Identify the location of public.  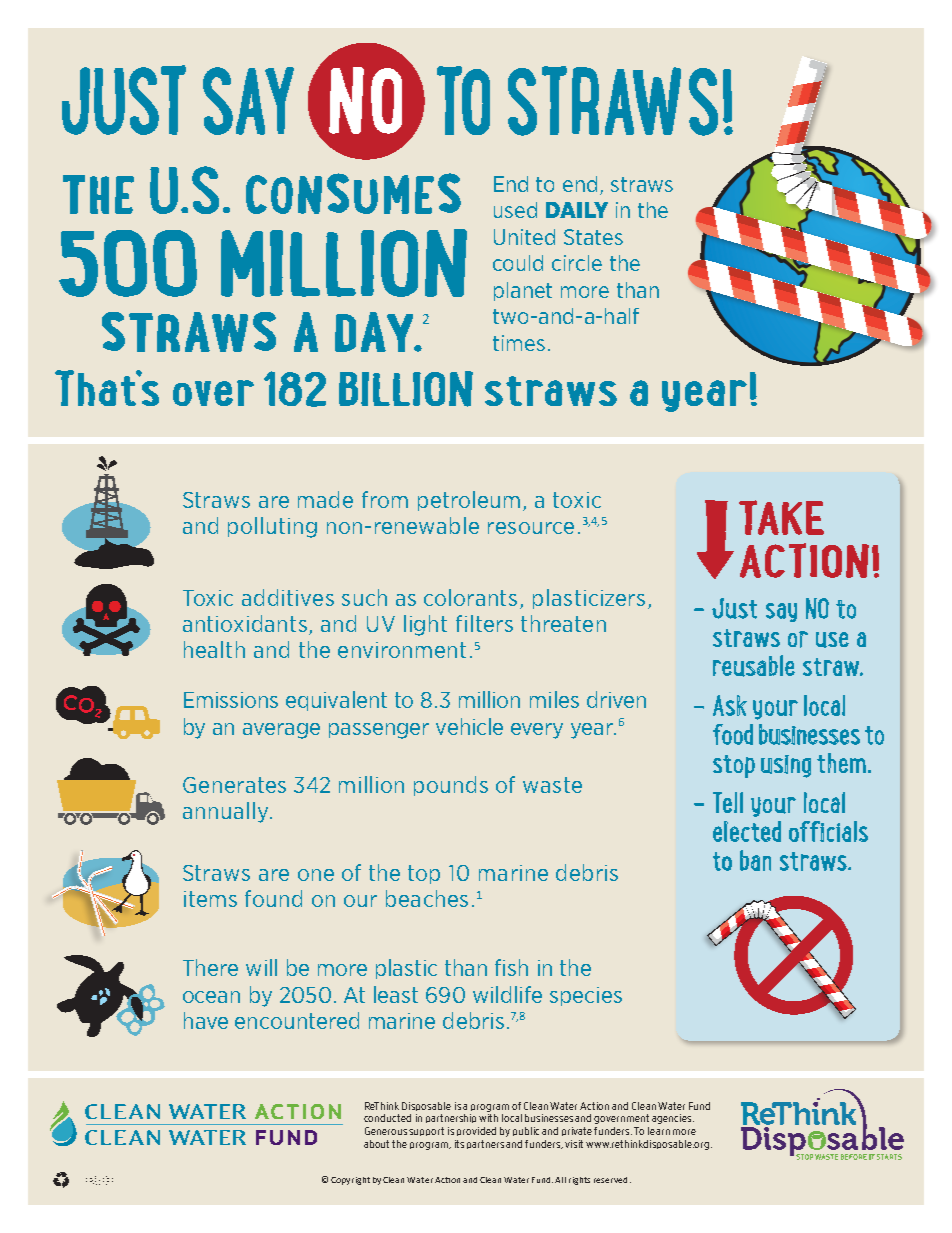
(526, 1131).
